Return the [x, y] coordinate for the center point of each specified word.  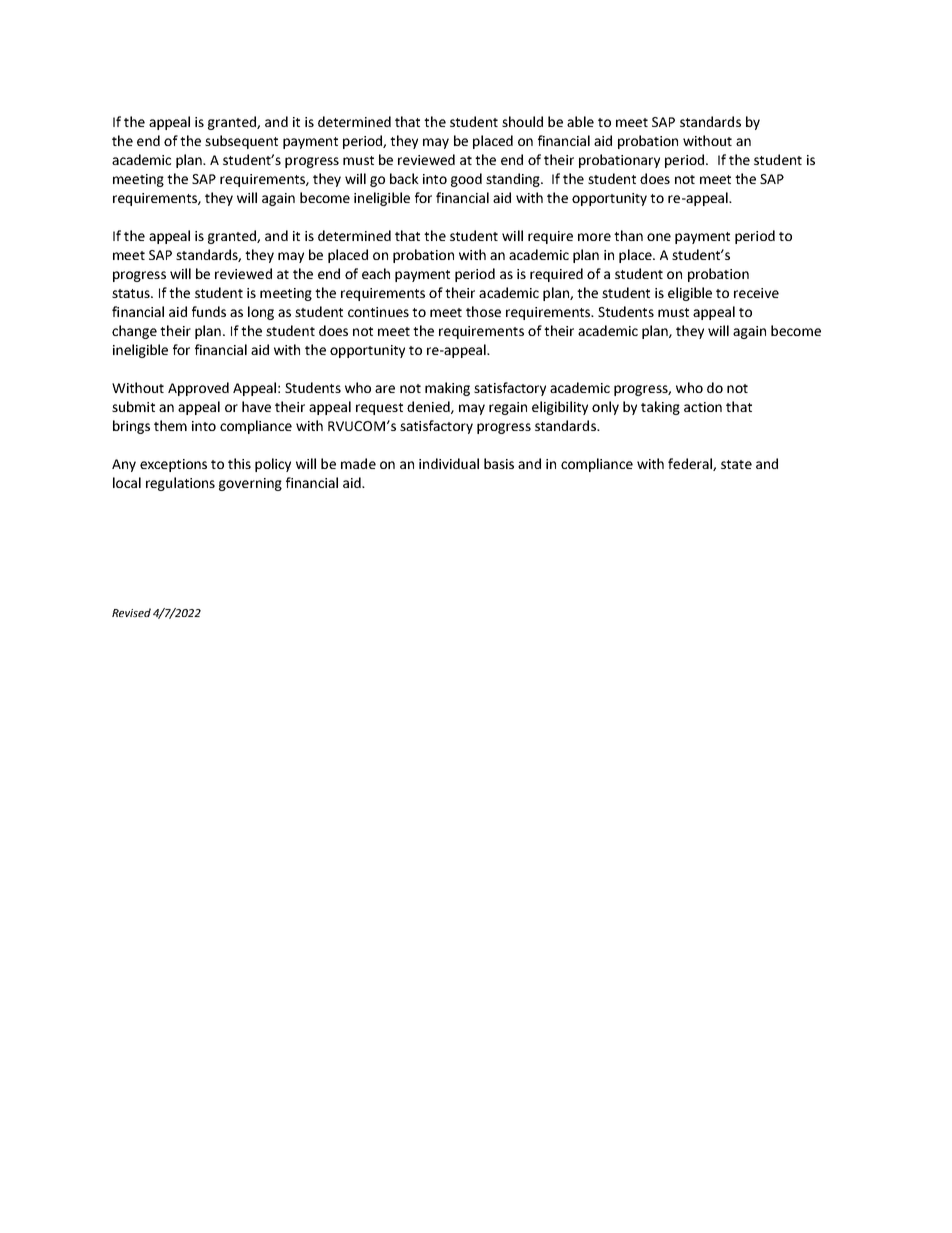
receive [756, 293]
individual [449, 463]
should [522, 121]
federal [691, 464]
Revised [131, 612]
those [483, 311]
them [170, 425]
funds [209, 311]
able [580, 121]
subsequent [241, 142]
